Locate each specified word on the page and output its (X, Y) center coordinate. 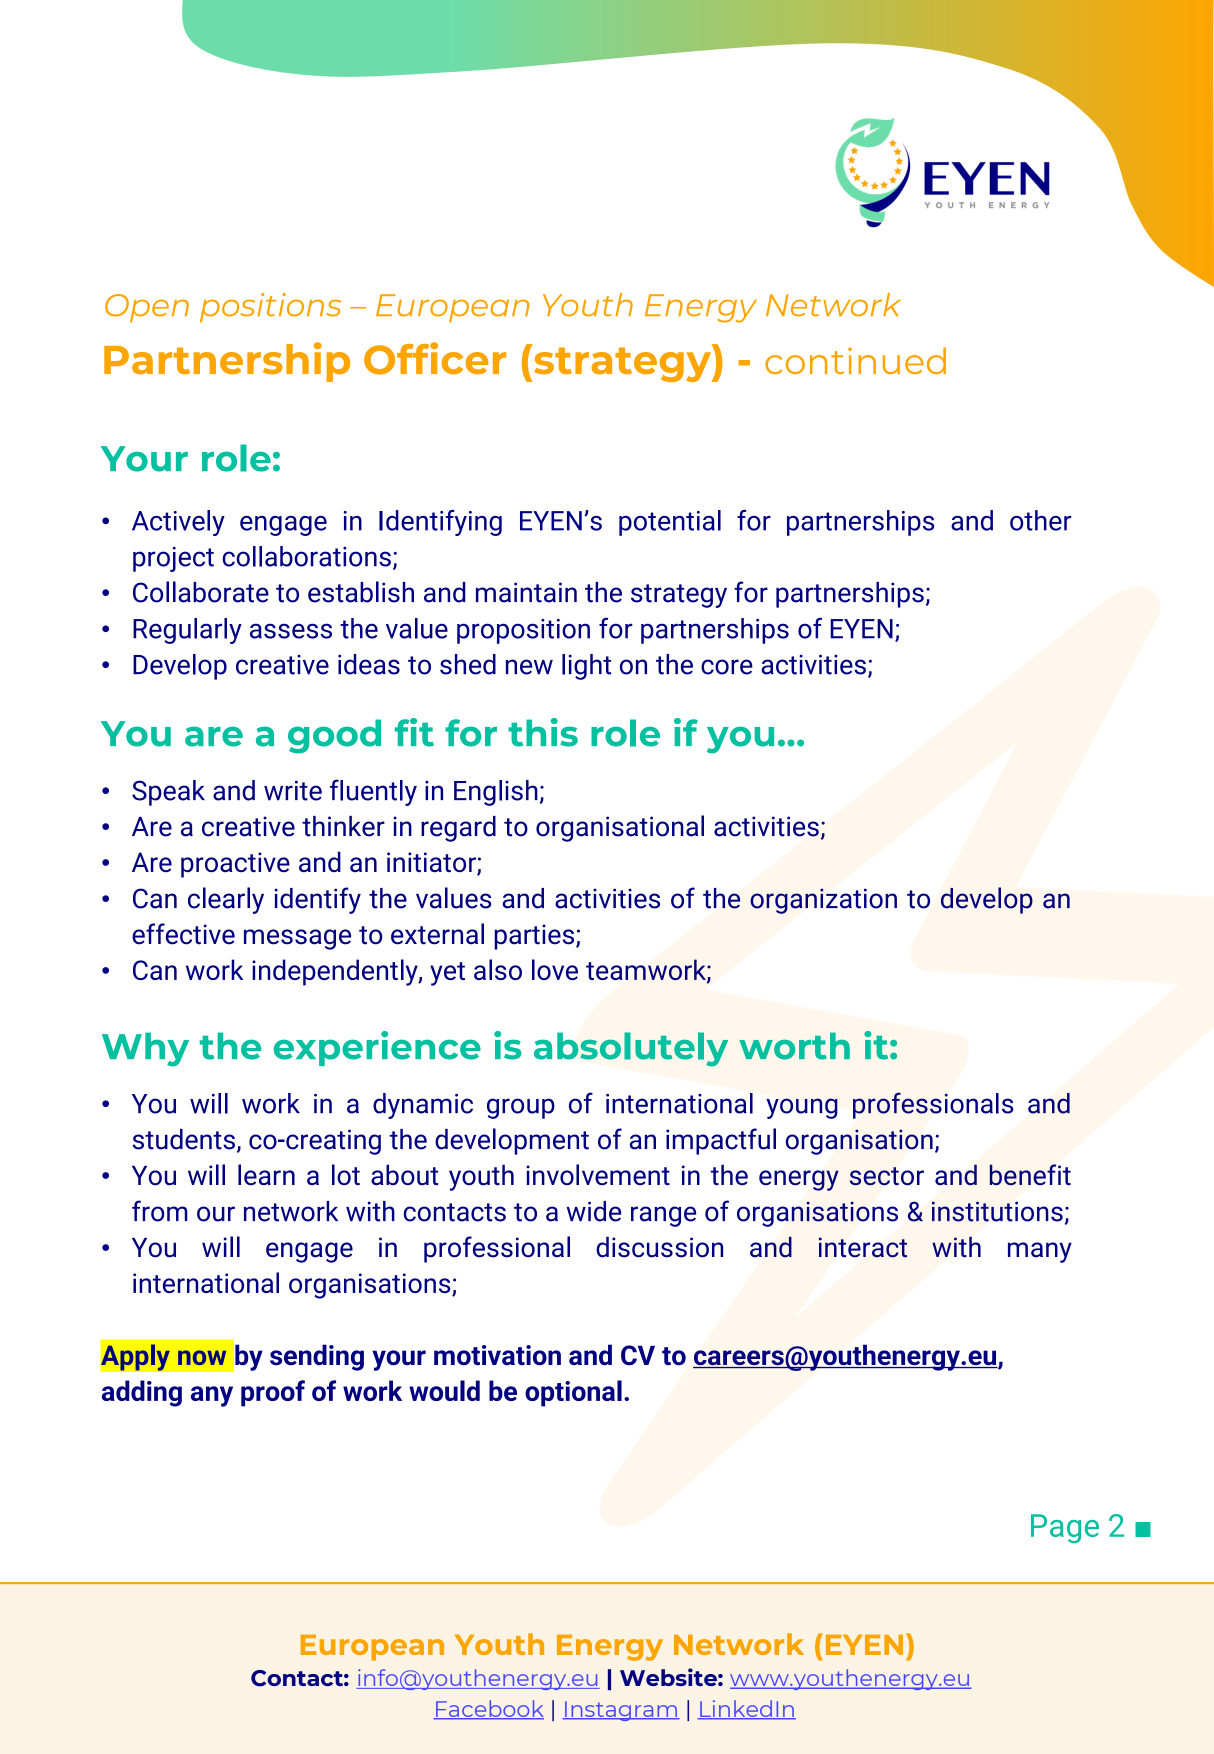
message (297, 939)
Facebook (489, 1709)
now (202, 1357)
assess (291, 631)
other (1040, 520)
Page (1065, 1528)
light (586, 667)
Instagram (621, 1711)
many (1040, 1252)
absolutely (631, 1049)
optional (573, 1393)
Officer (435, 358)
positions (270, 308)
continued (855, 360)
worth (794, 1046)
